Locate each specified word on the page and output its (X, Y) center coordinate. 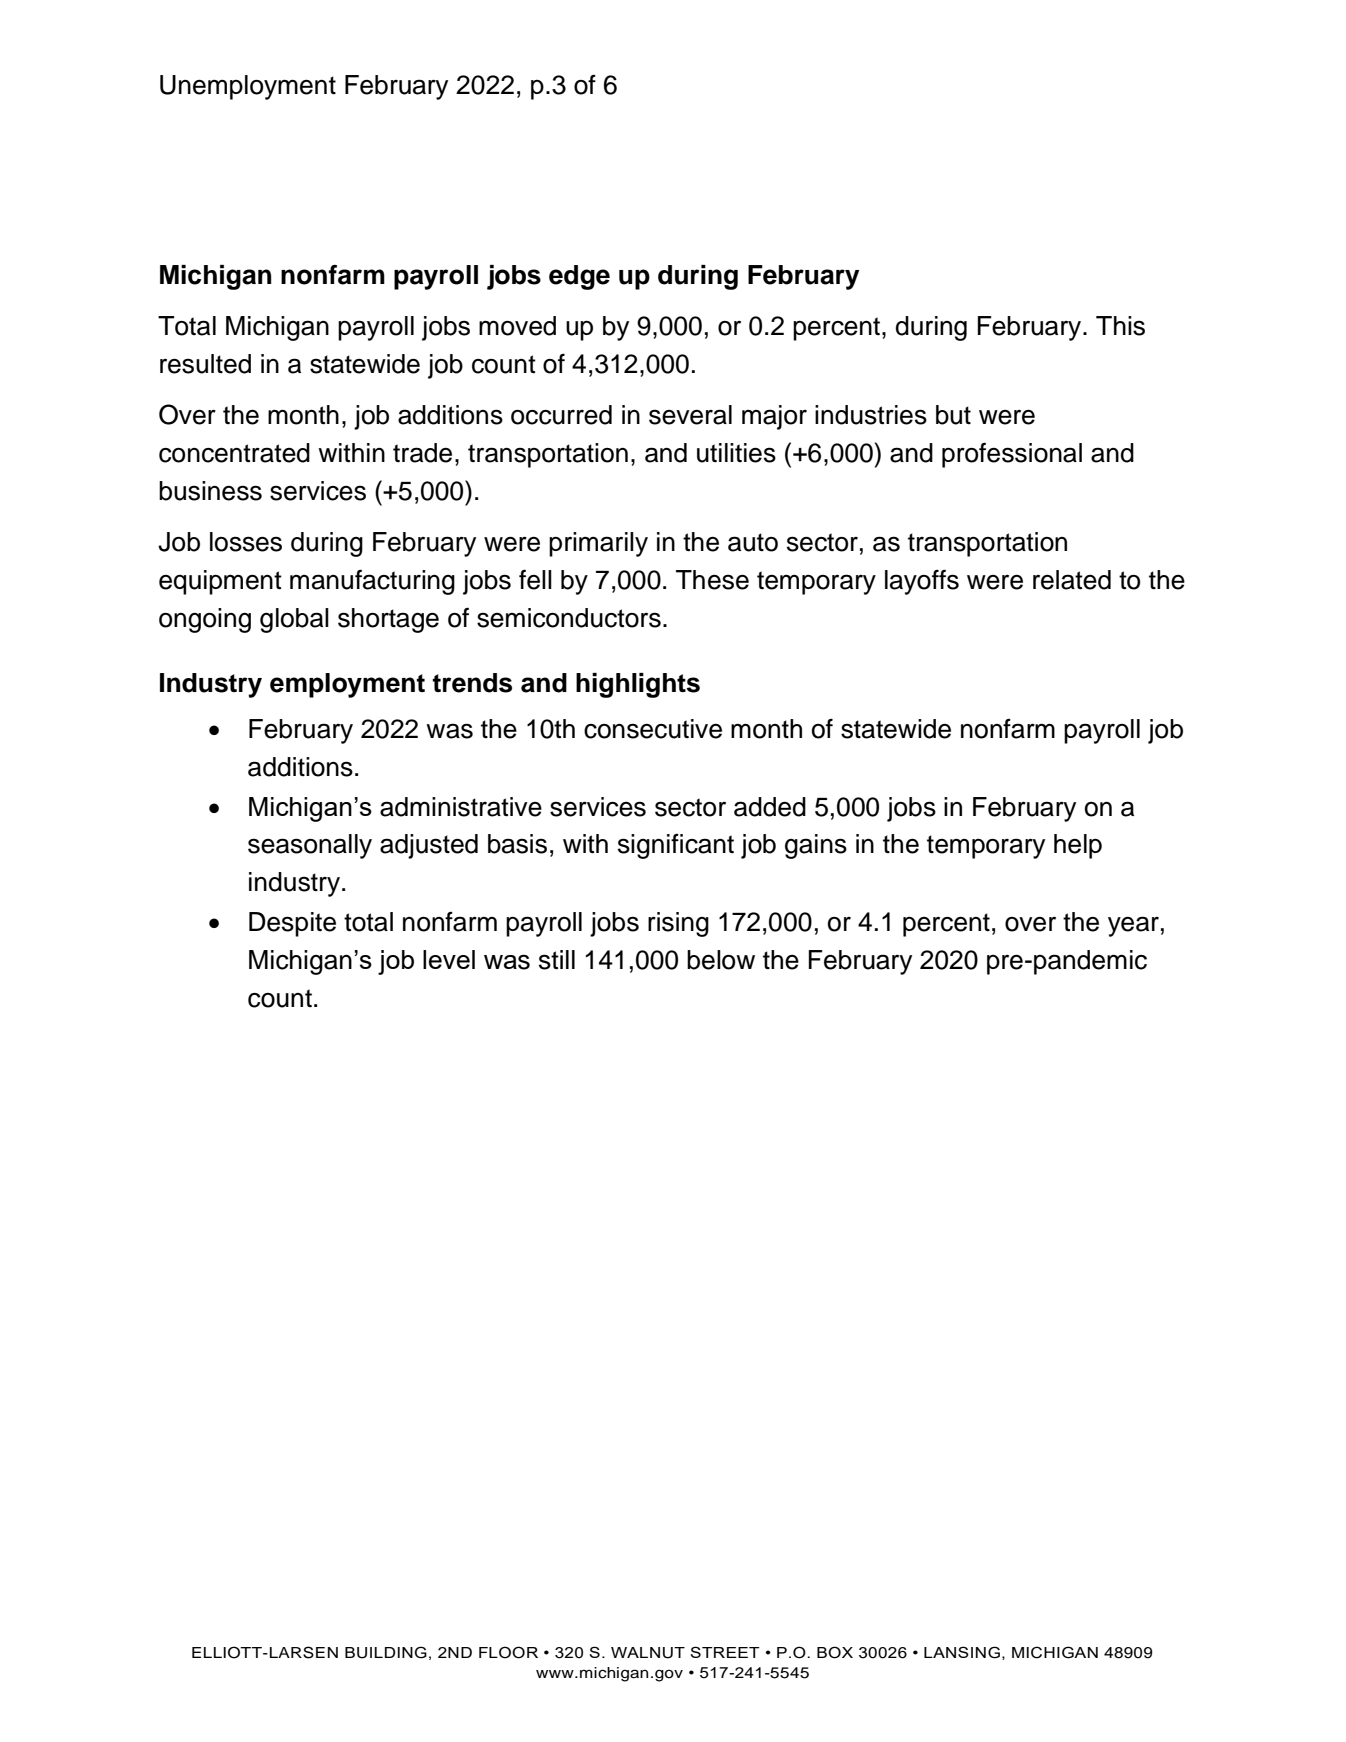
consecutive (653, 729)
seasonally (310, 846)
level (449, 959)
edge (579, 277)
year (1133, 926)
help (1078, 846)
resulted (205, 364)
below (721, 960)
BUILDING (386, 1652)
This (1120, 326)
